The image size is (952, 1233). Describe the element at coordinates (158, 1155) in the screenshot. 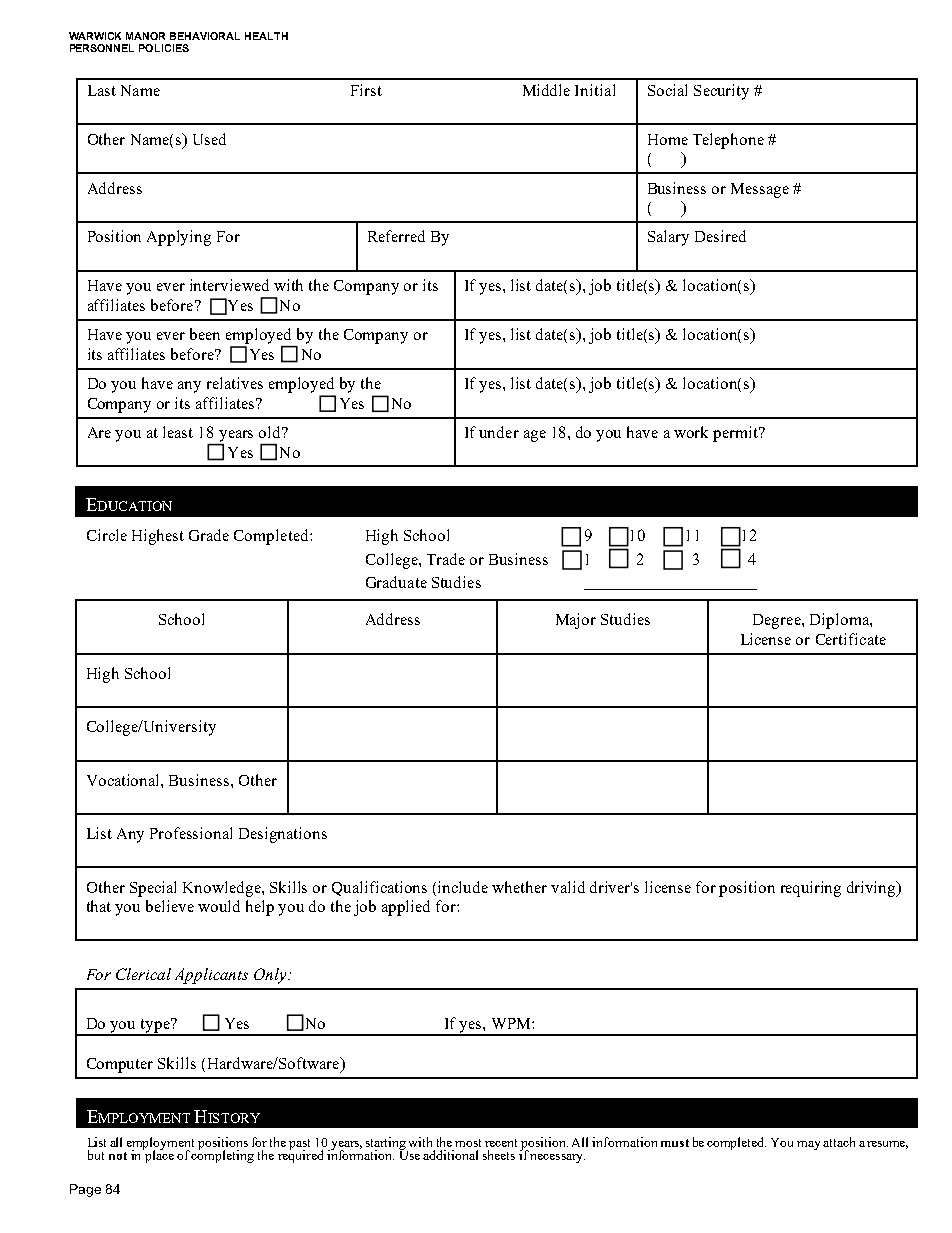

I see `place` at that location.
